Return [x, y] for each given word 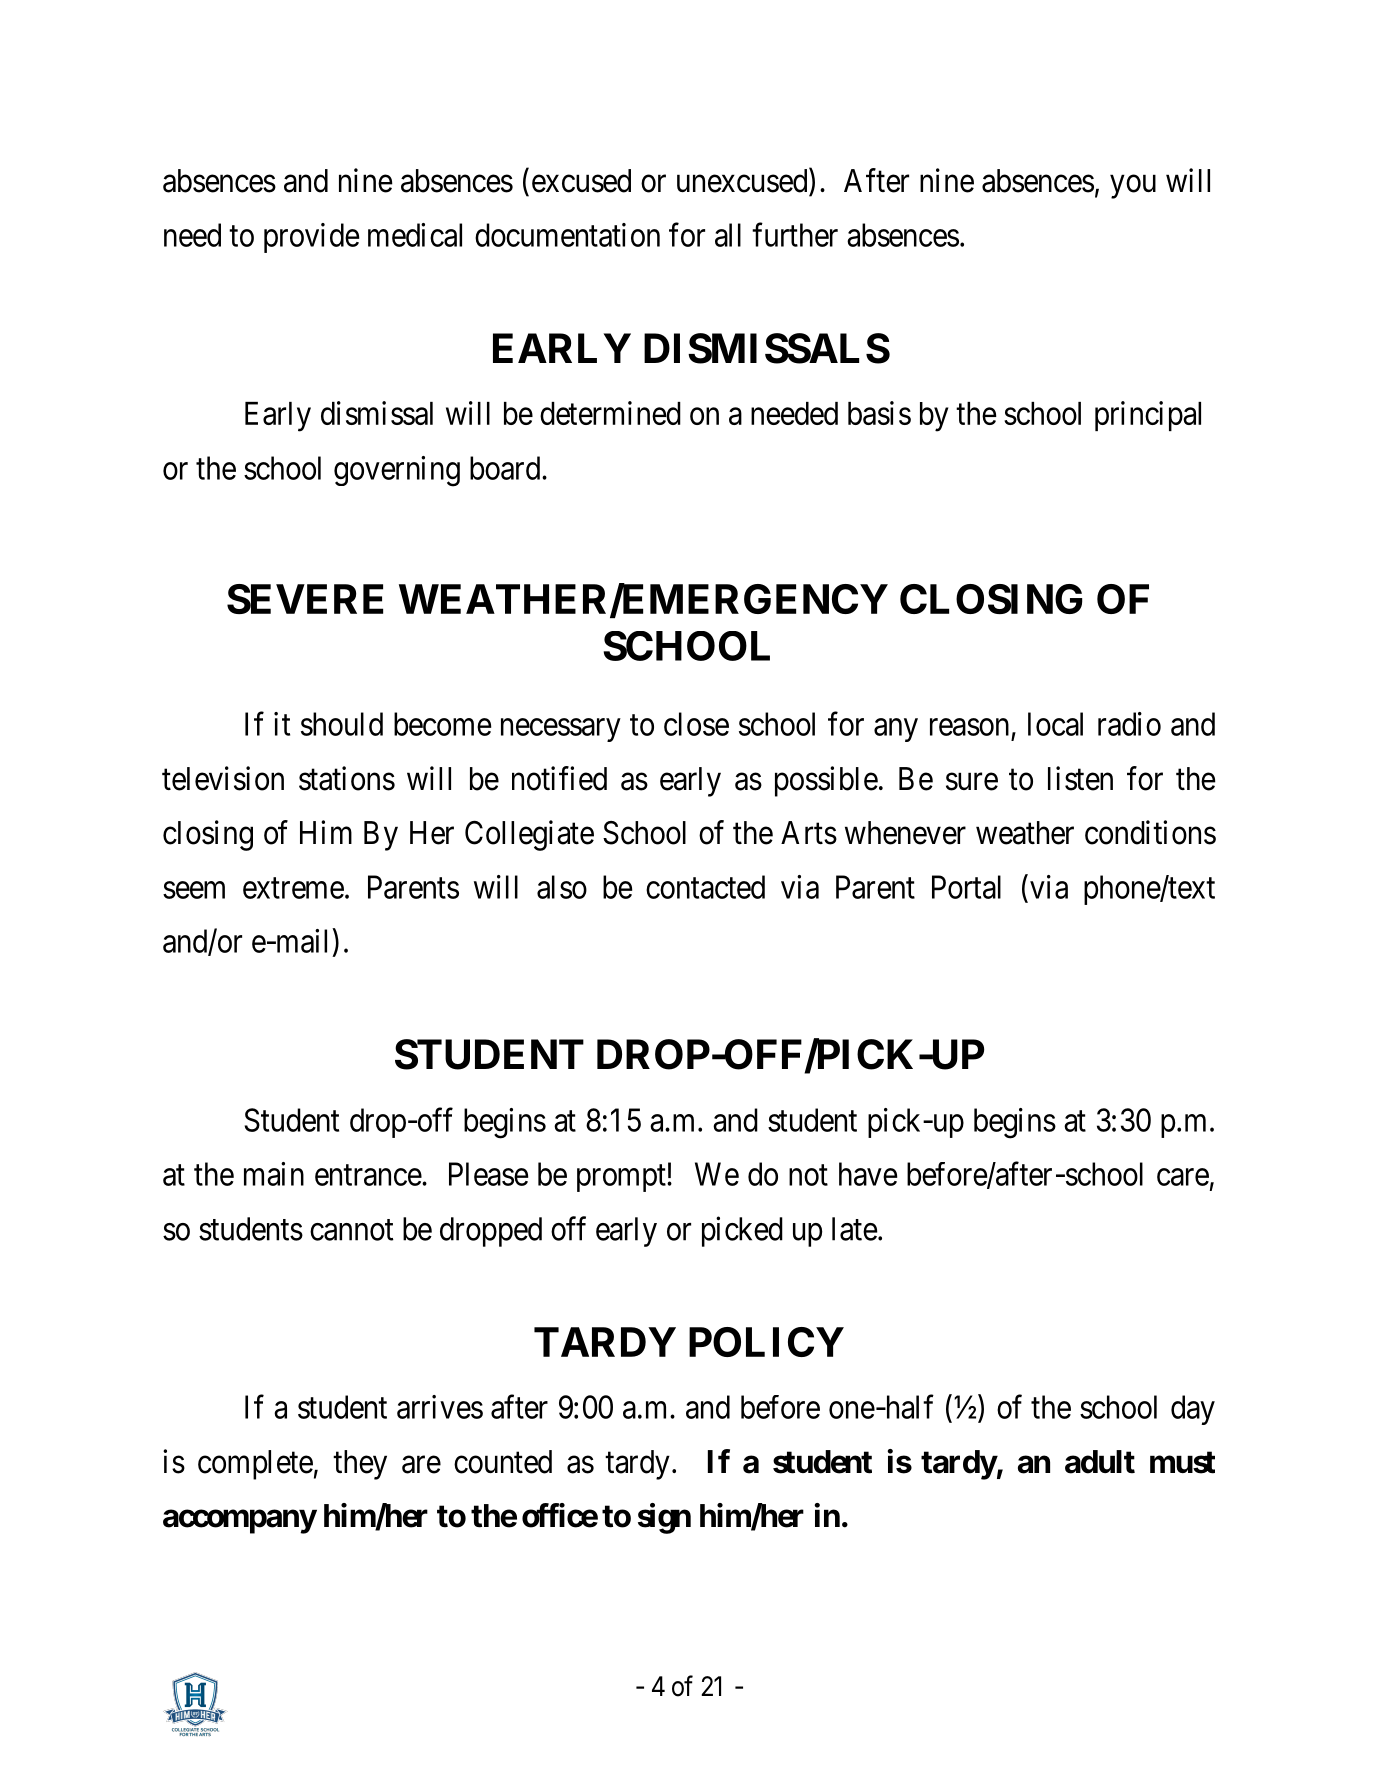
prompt [622, 1178]
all [728, 235]
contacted [705, 887]
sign [664, 1518]
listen [1080, 778]
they [360, 1465]
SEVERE [305, 599]
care [1183, 1177]
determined [610, 413]
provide [311, 238]
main [274, 1174]
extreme [293, 888]
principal [1148, 416]
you [1133, 187]
